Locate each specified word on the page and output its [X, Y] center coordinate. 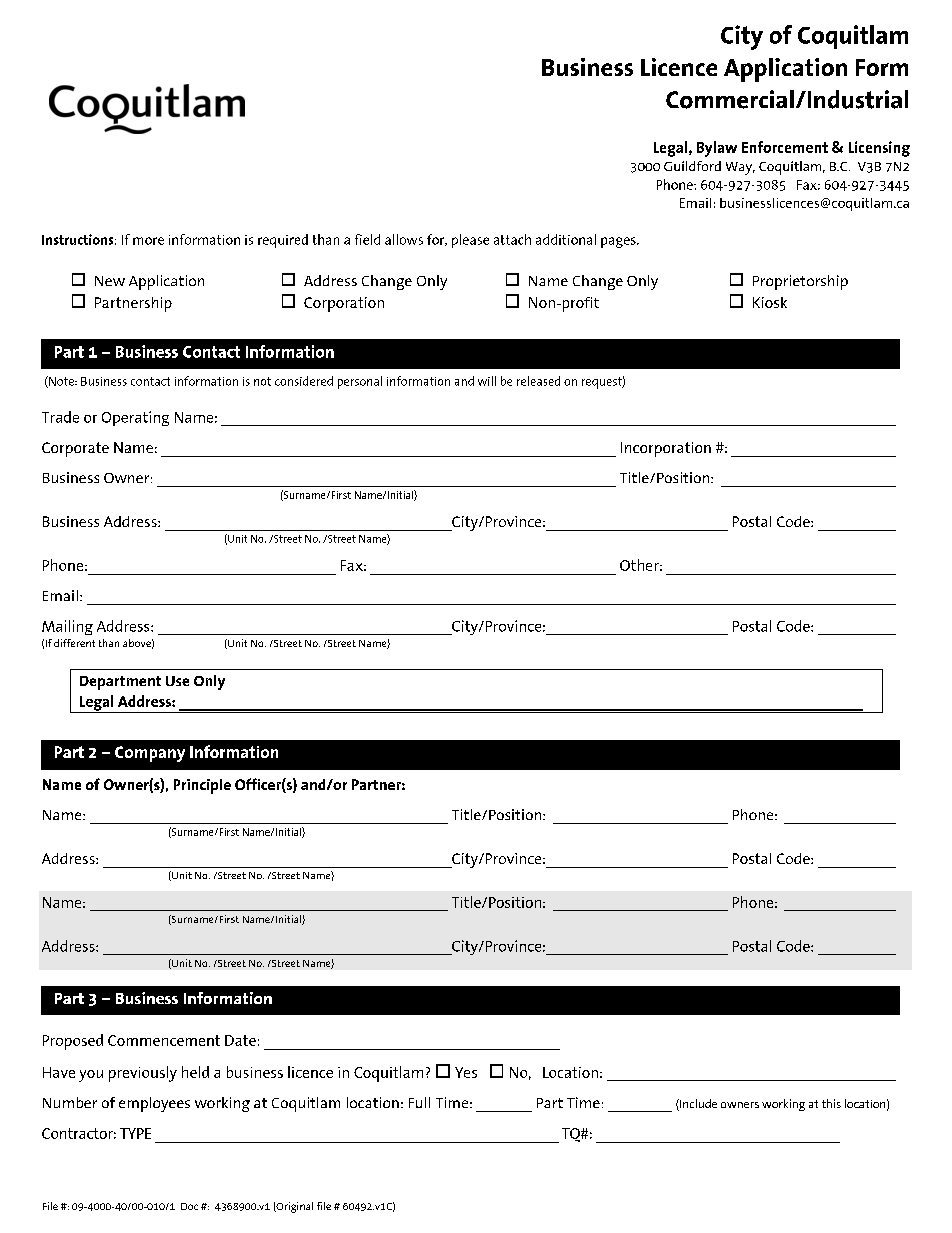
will [487, 381]
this [831, 1103]
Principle [202, 786]
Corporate [75, 449]
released [538, 381]
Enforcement [785, 147]
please [470, 241]
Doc [189, 1206]
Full [419, 1102]
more [148, 241]
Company [150, 754]
